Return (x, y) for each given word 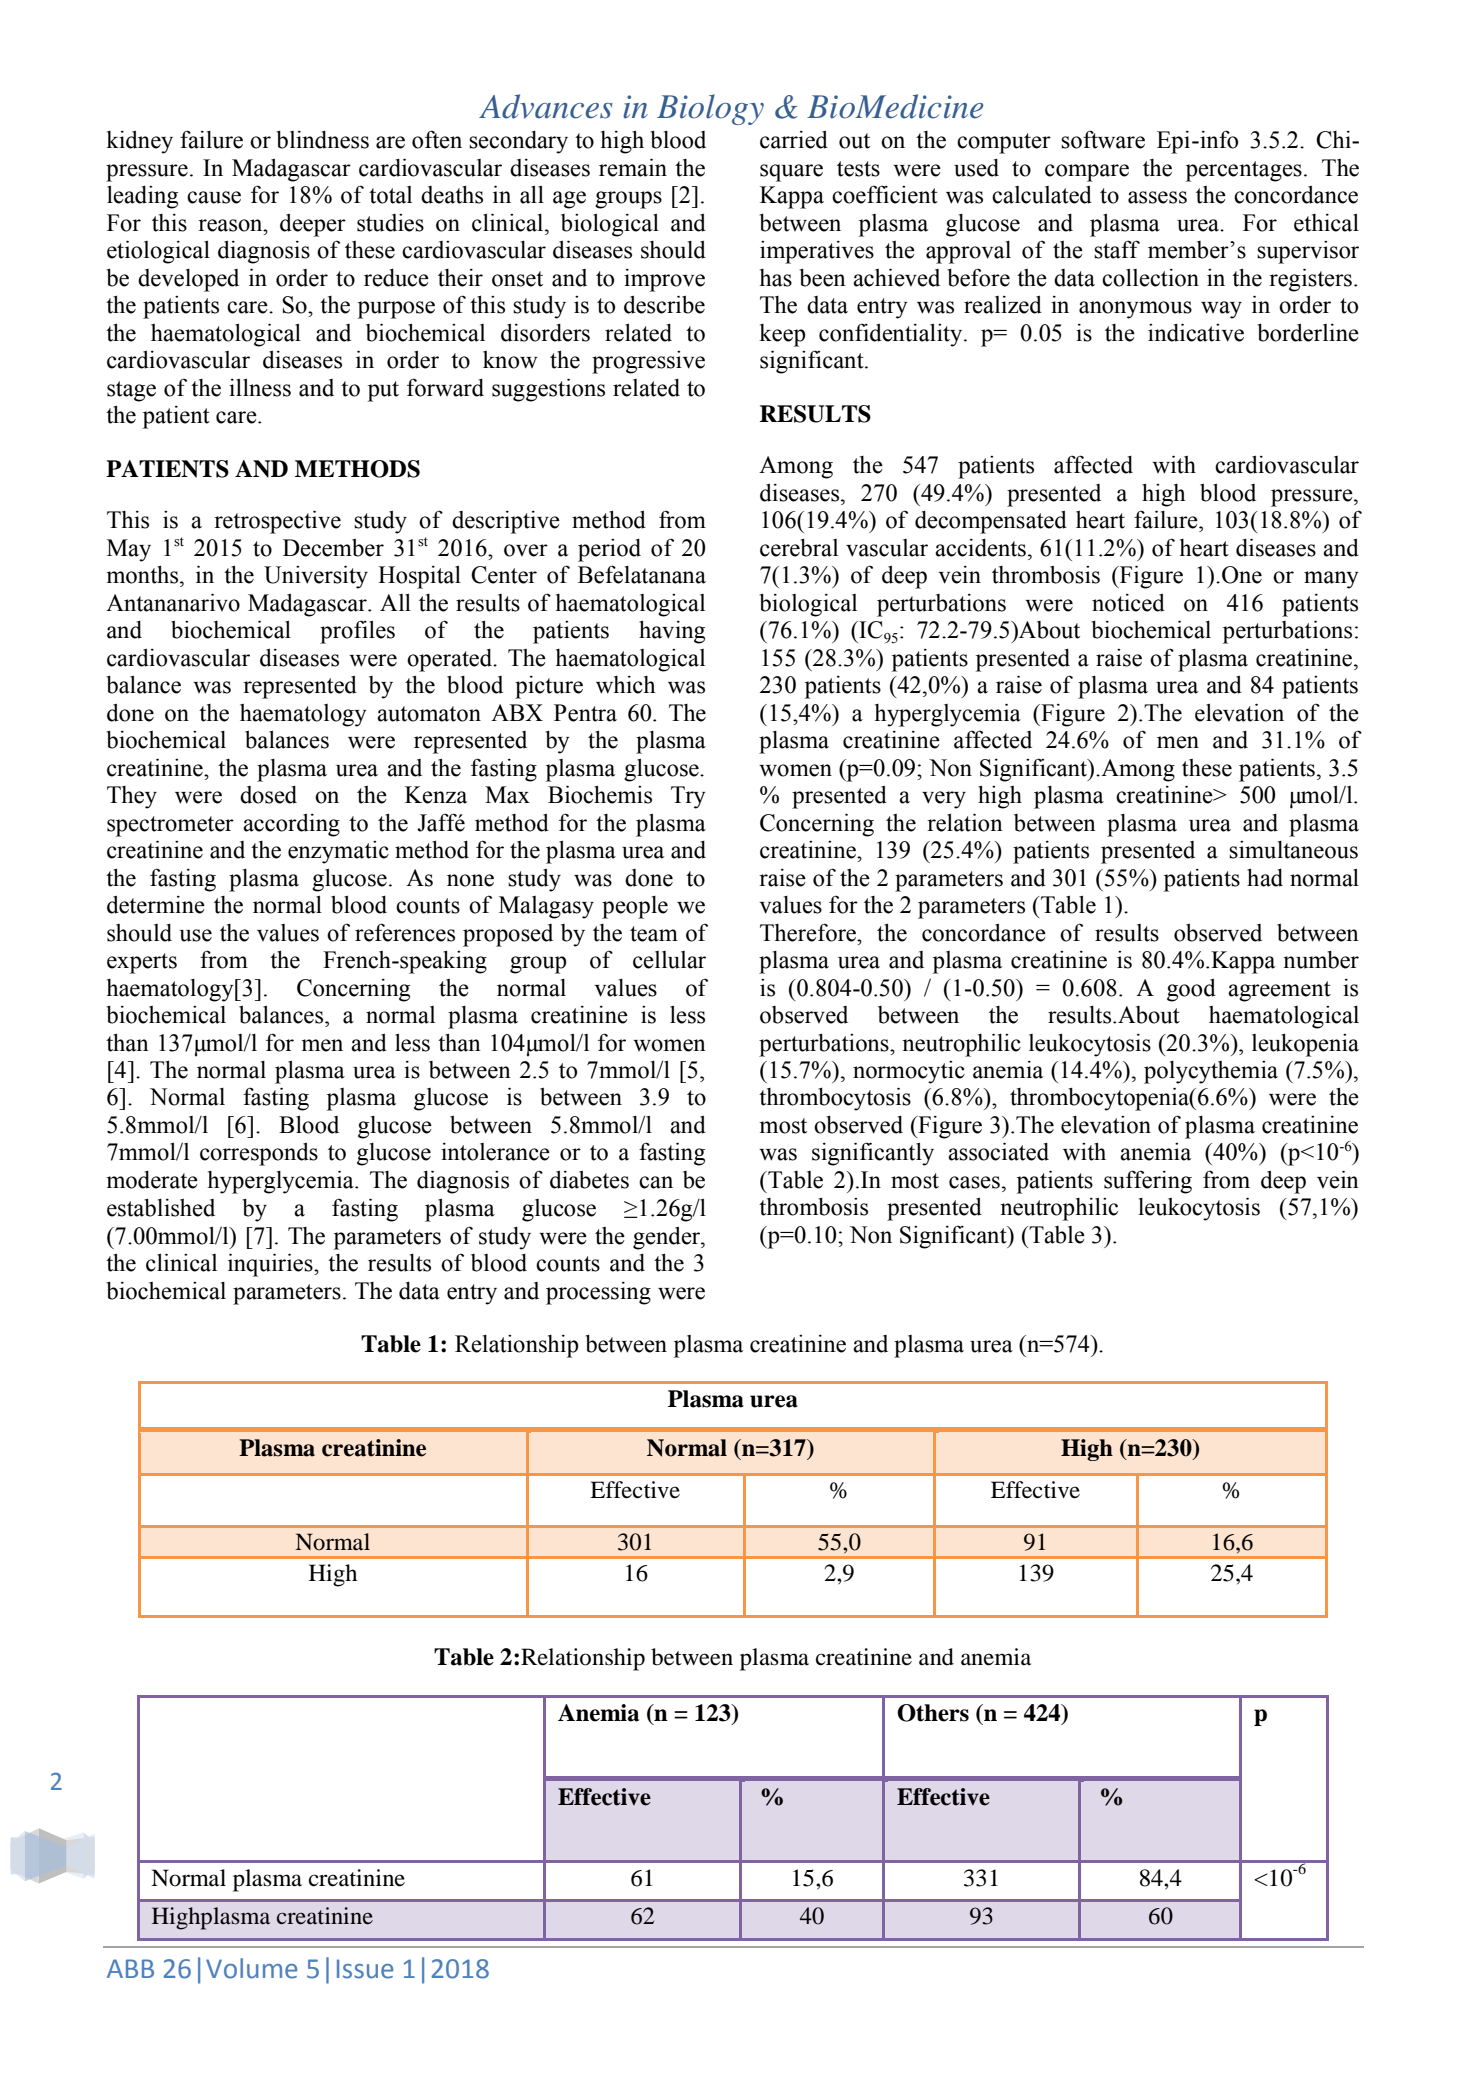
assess (1157, 197)
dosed (268, 795)
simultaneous (1293, 850)
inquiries (271, 1265)
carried (794, 140)
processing (598, 1293)
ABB (130, 1968)
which (626, 685)
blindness (322, 140)
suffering (1148, 1182)
